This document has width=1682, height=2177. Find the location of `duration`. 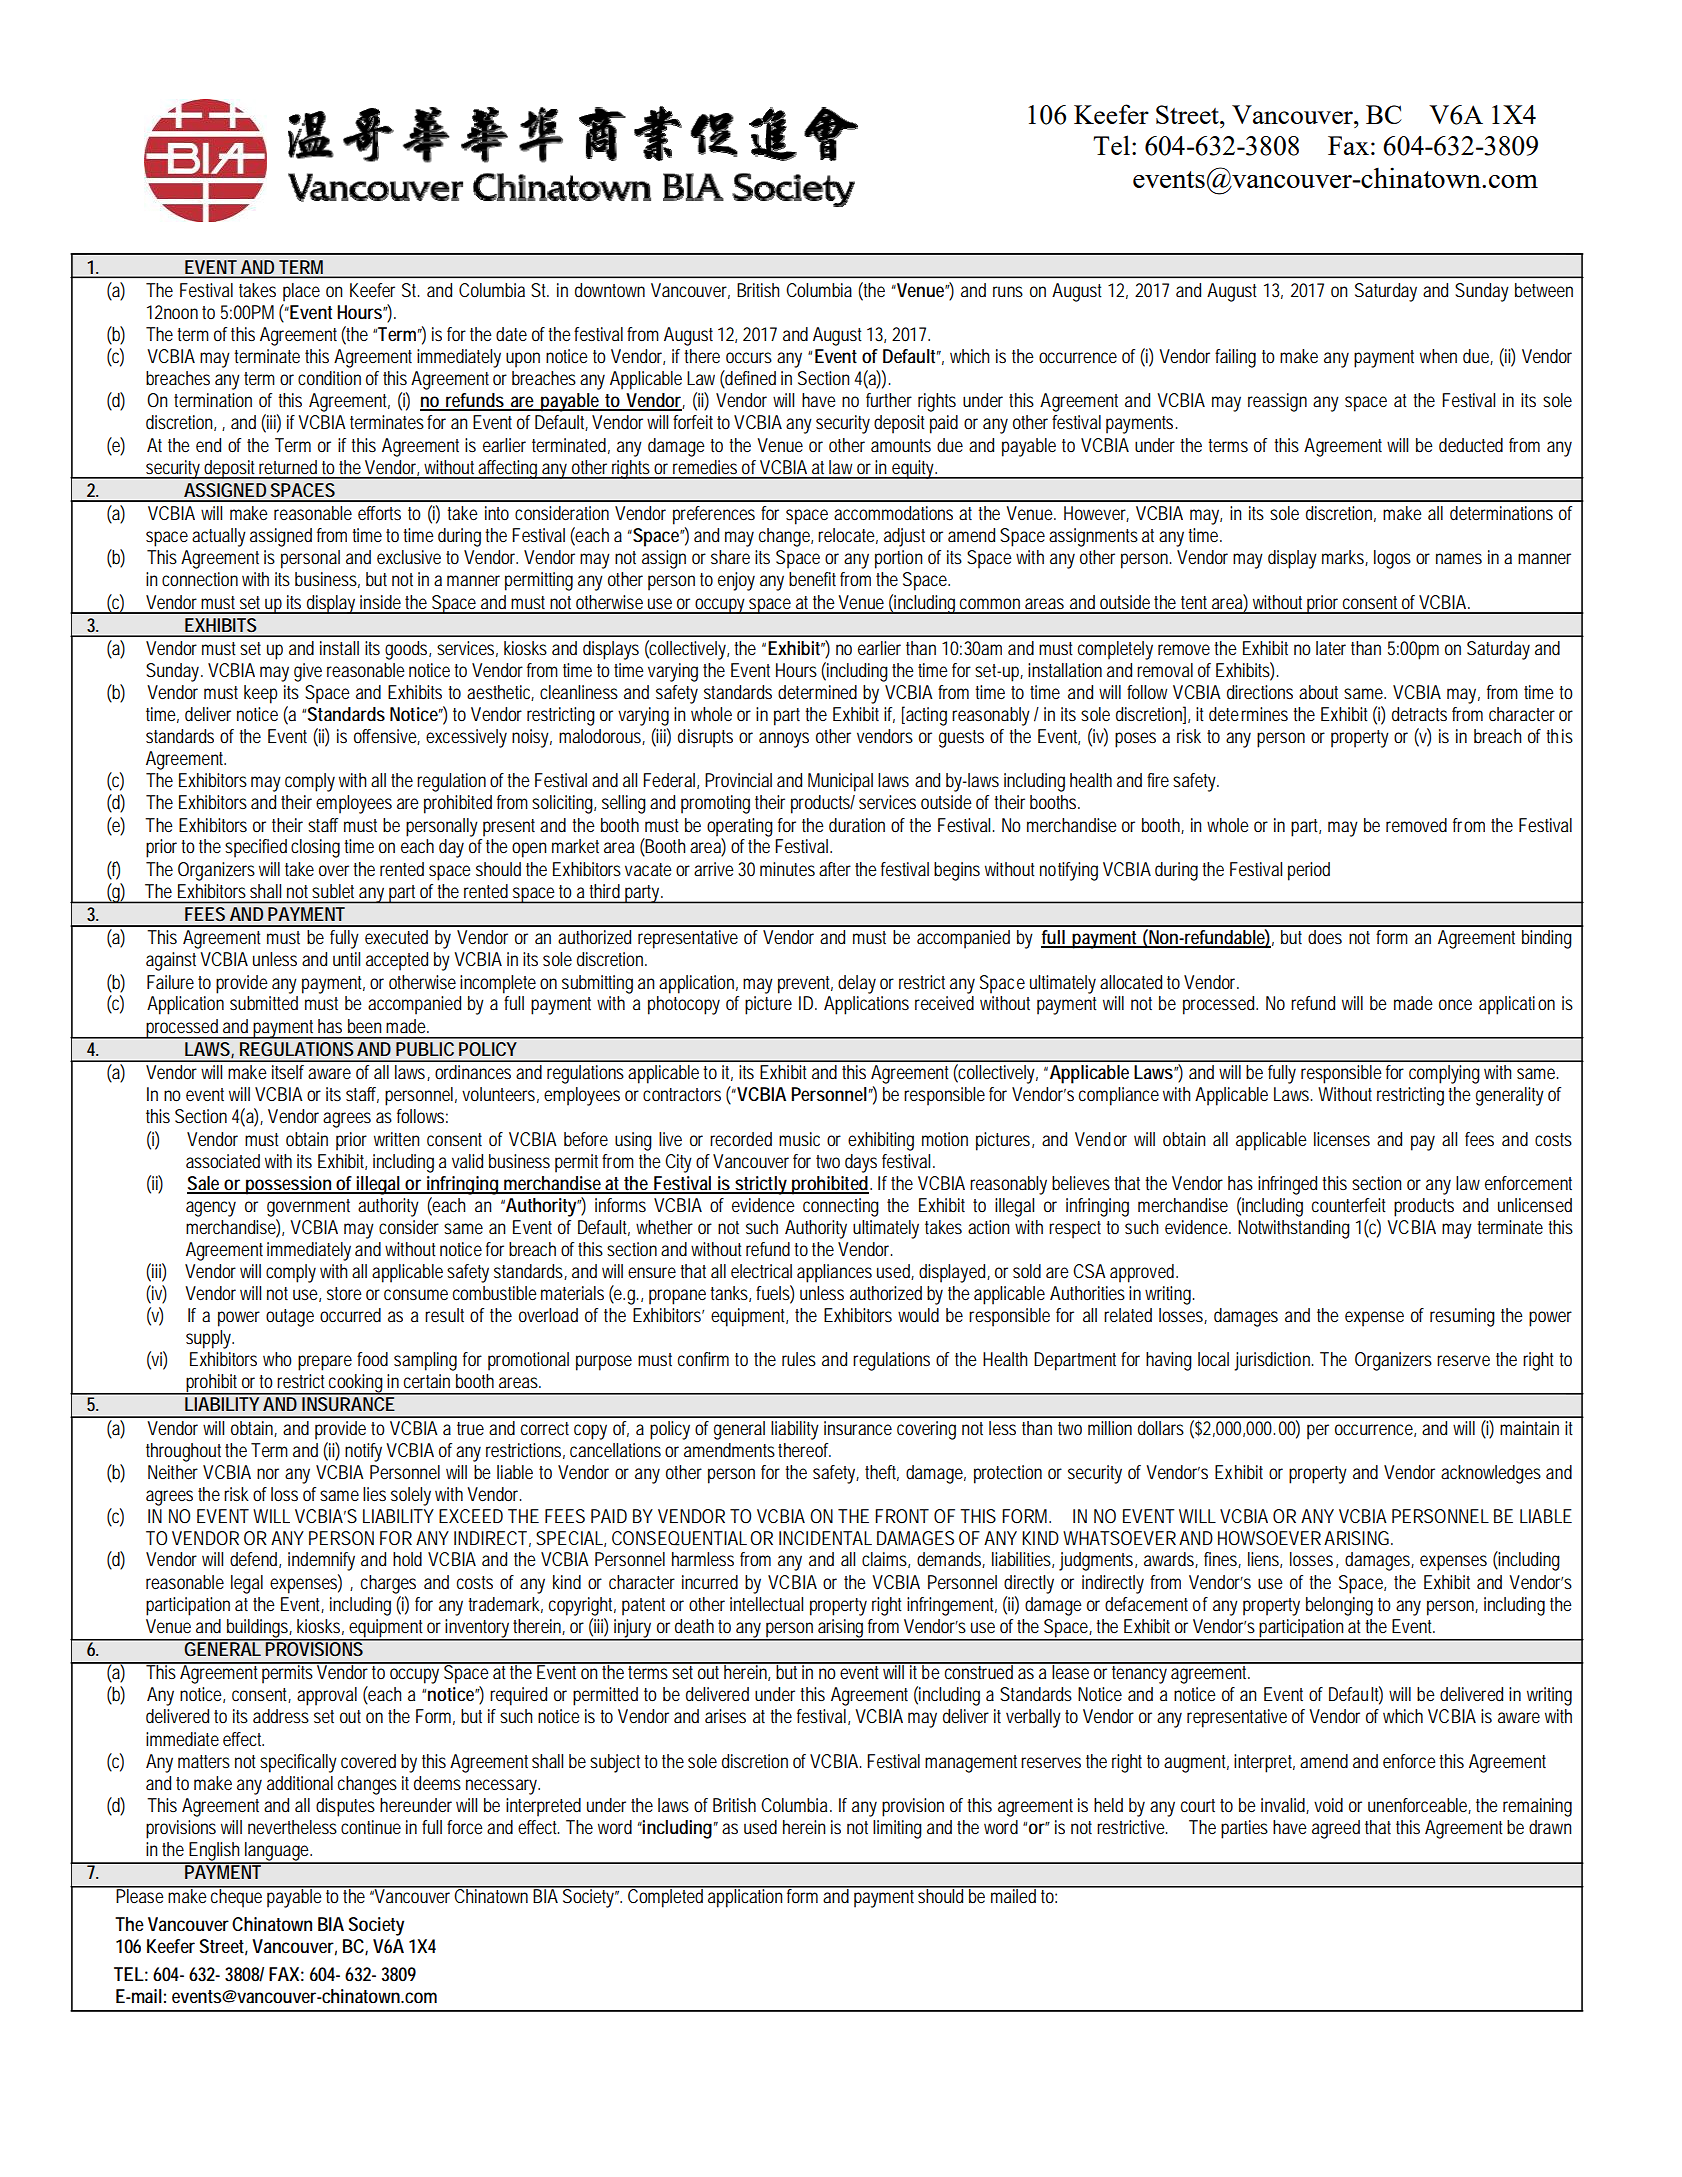

duration is located at coordinates (857, 825).
